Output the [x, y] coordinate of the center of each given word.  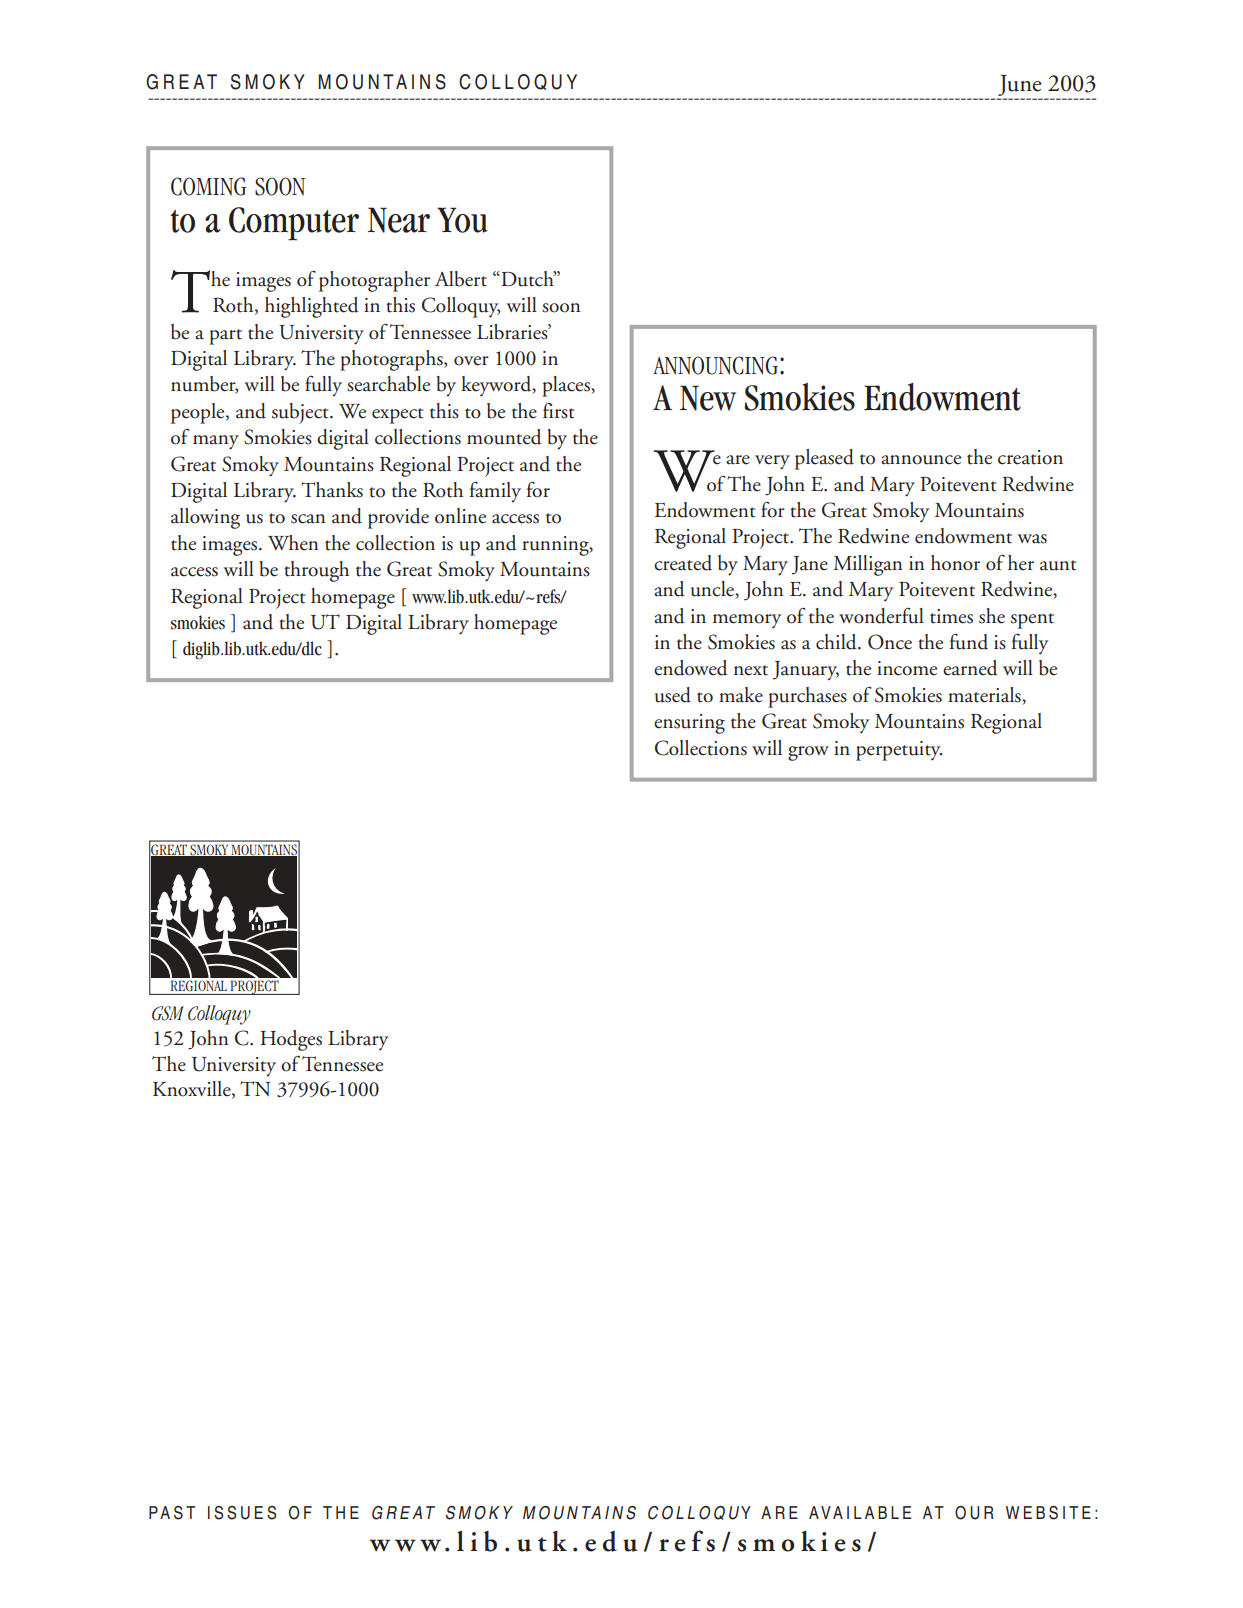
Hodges [291, 1040]
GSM [168, 1013]
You [462, 220]
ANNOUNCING [715, 365]
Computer [294, 224]
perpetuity [899, 751]
